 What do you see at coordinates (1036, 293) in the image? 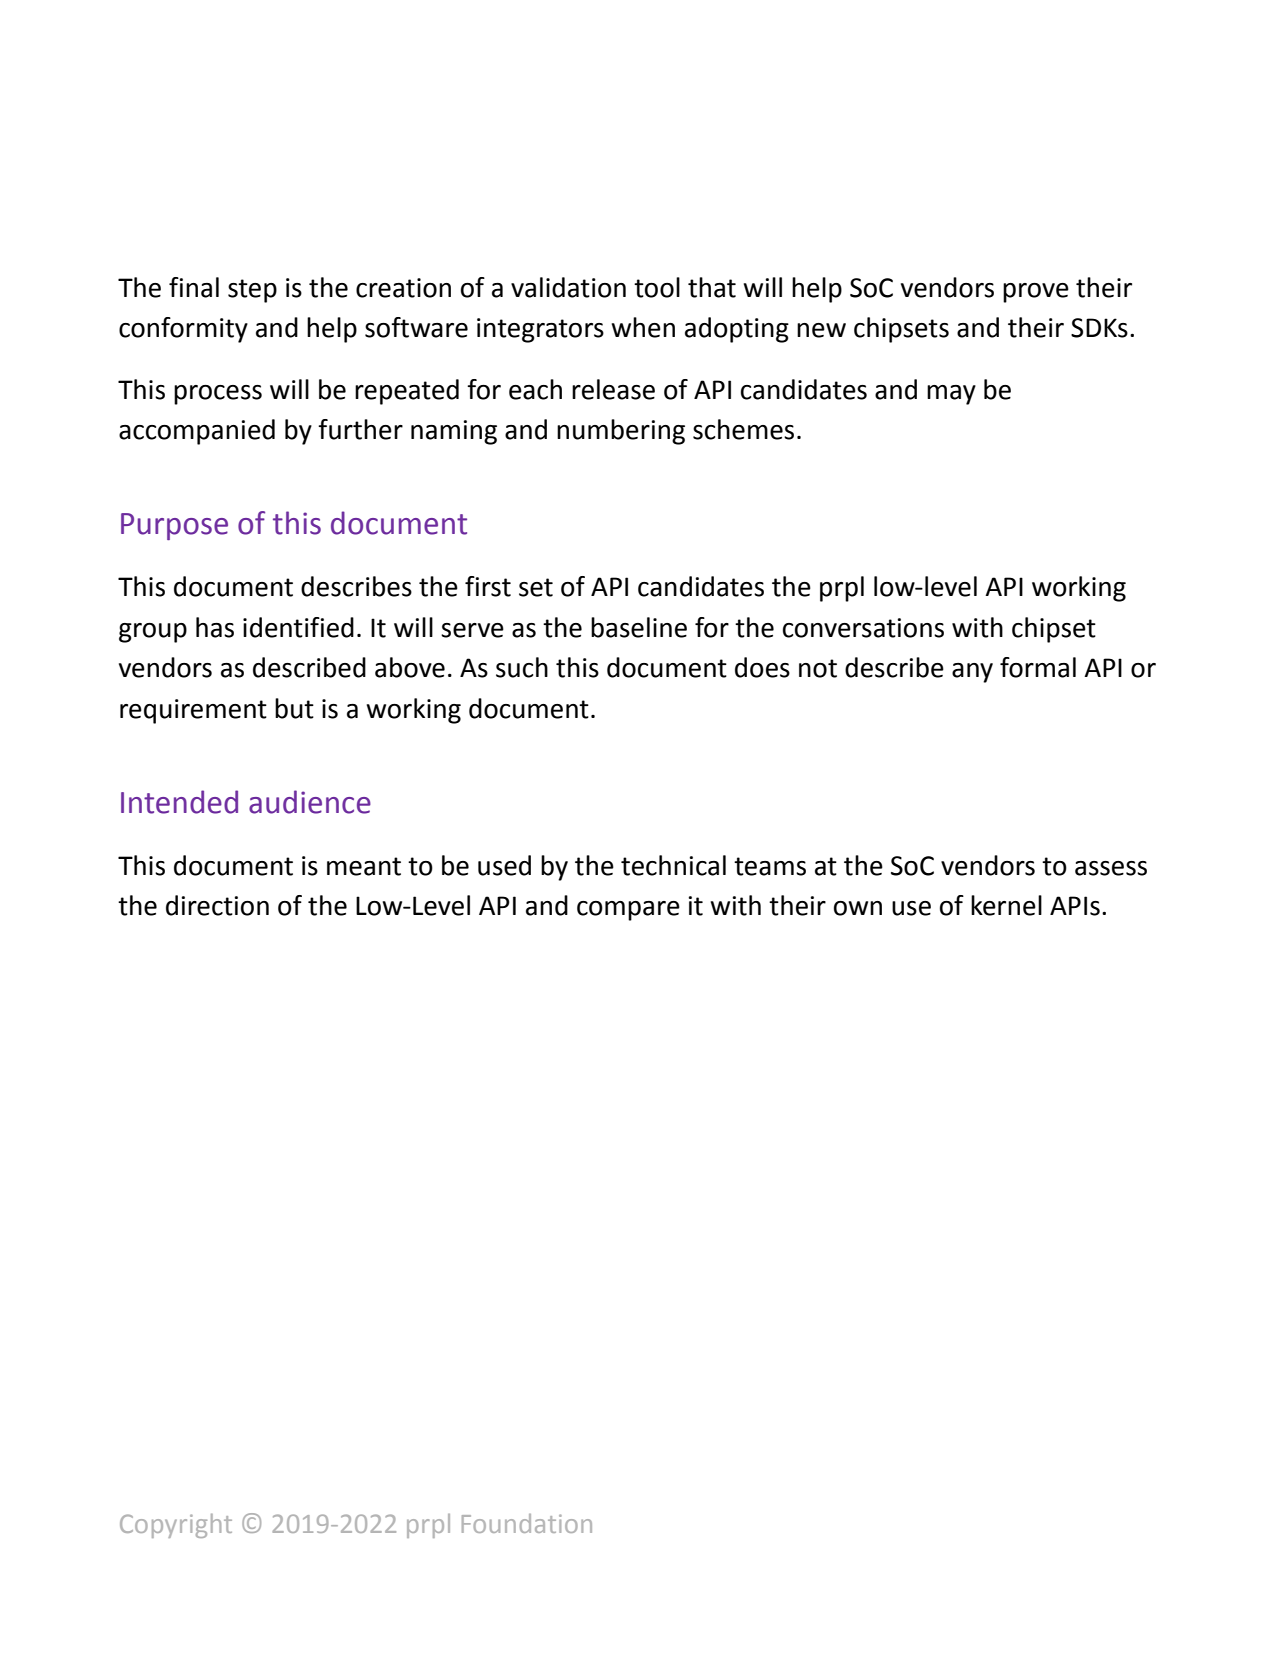
I see `prove` at bounding box center [1036, 293].
